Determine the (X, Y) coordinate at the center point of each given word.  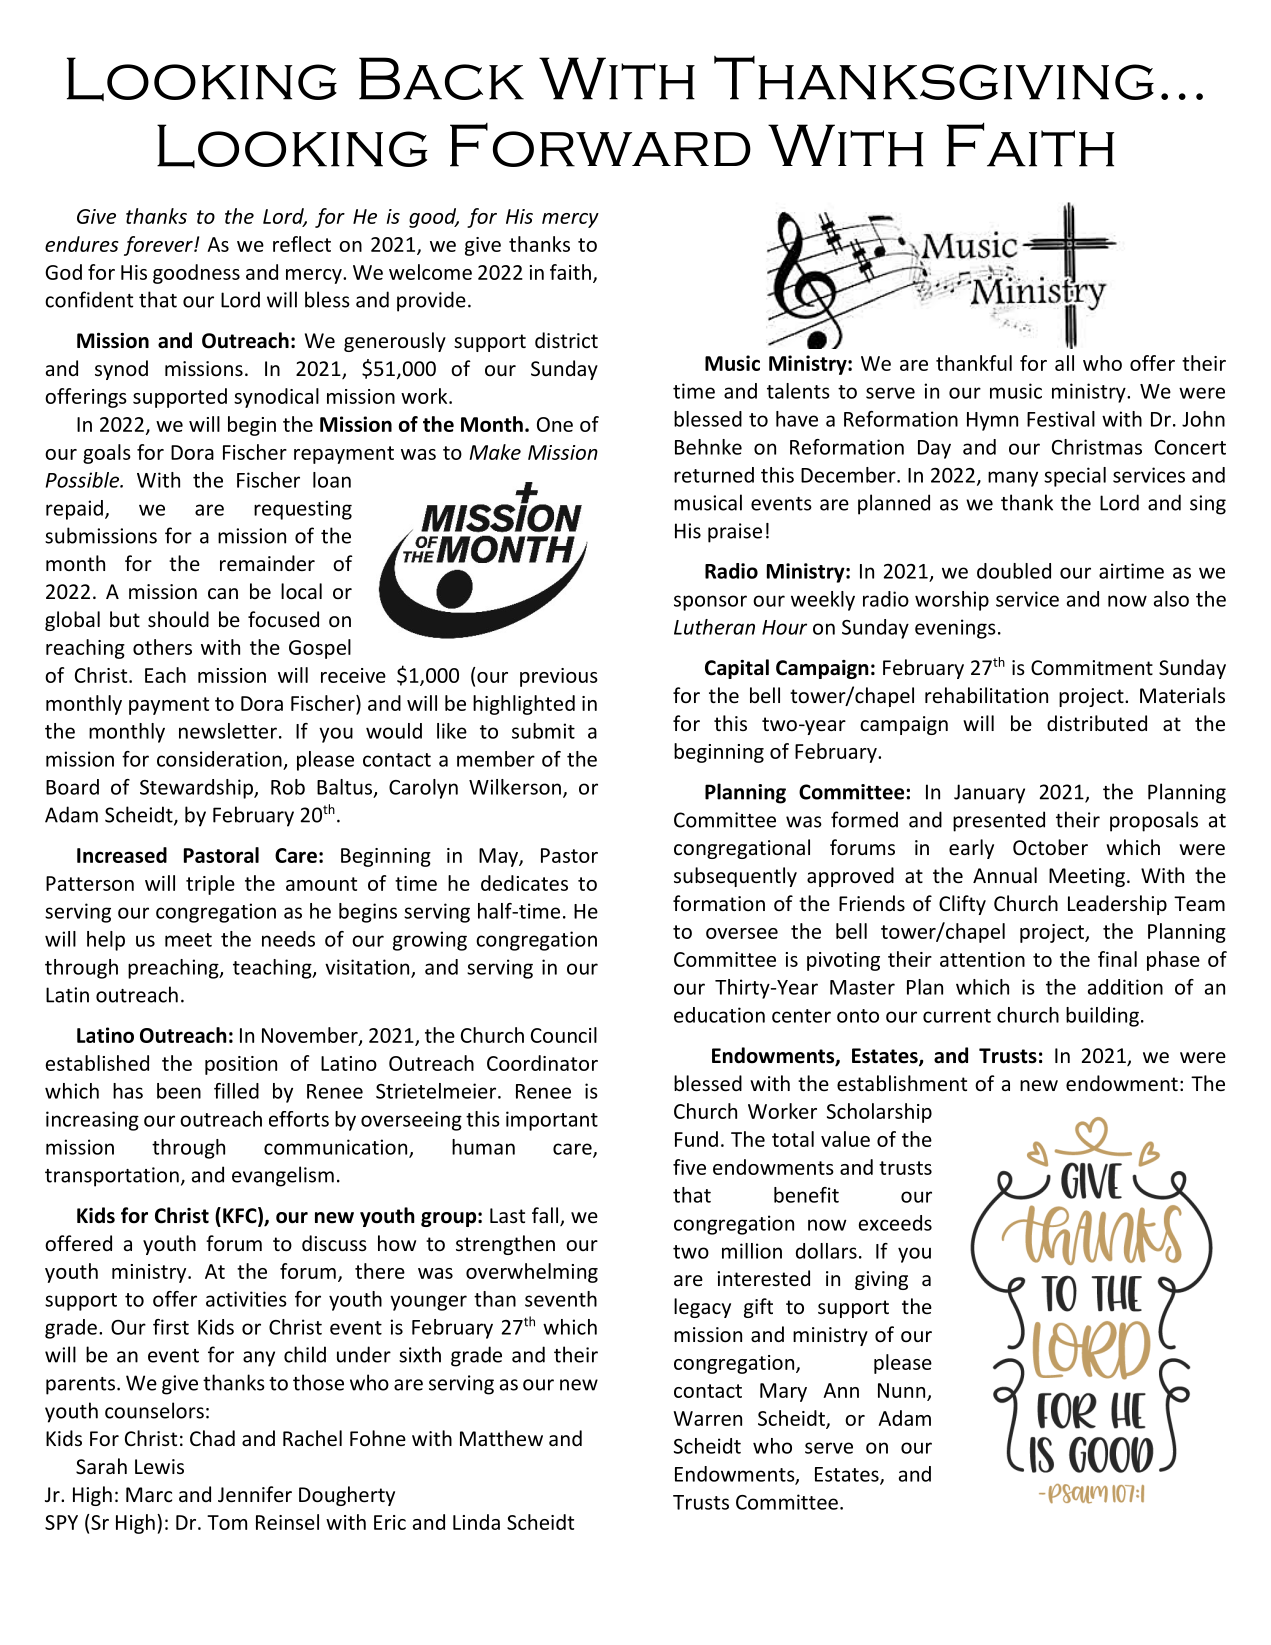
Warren (708, 1418)
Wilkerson (515, 787)
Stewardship (197, 789)
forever (159, 246)
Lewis (159, 1466)
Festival (1061, 419)
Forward (600, 145)
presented (999, 821)
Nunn (901, 1390)
